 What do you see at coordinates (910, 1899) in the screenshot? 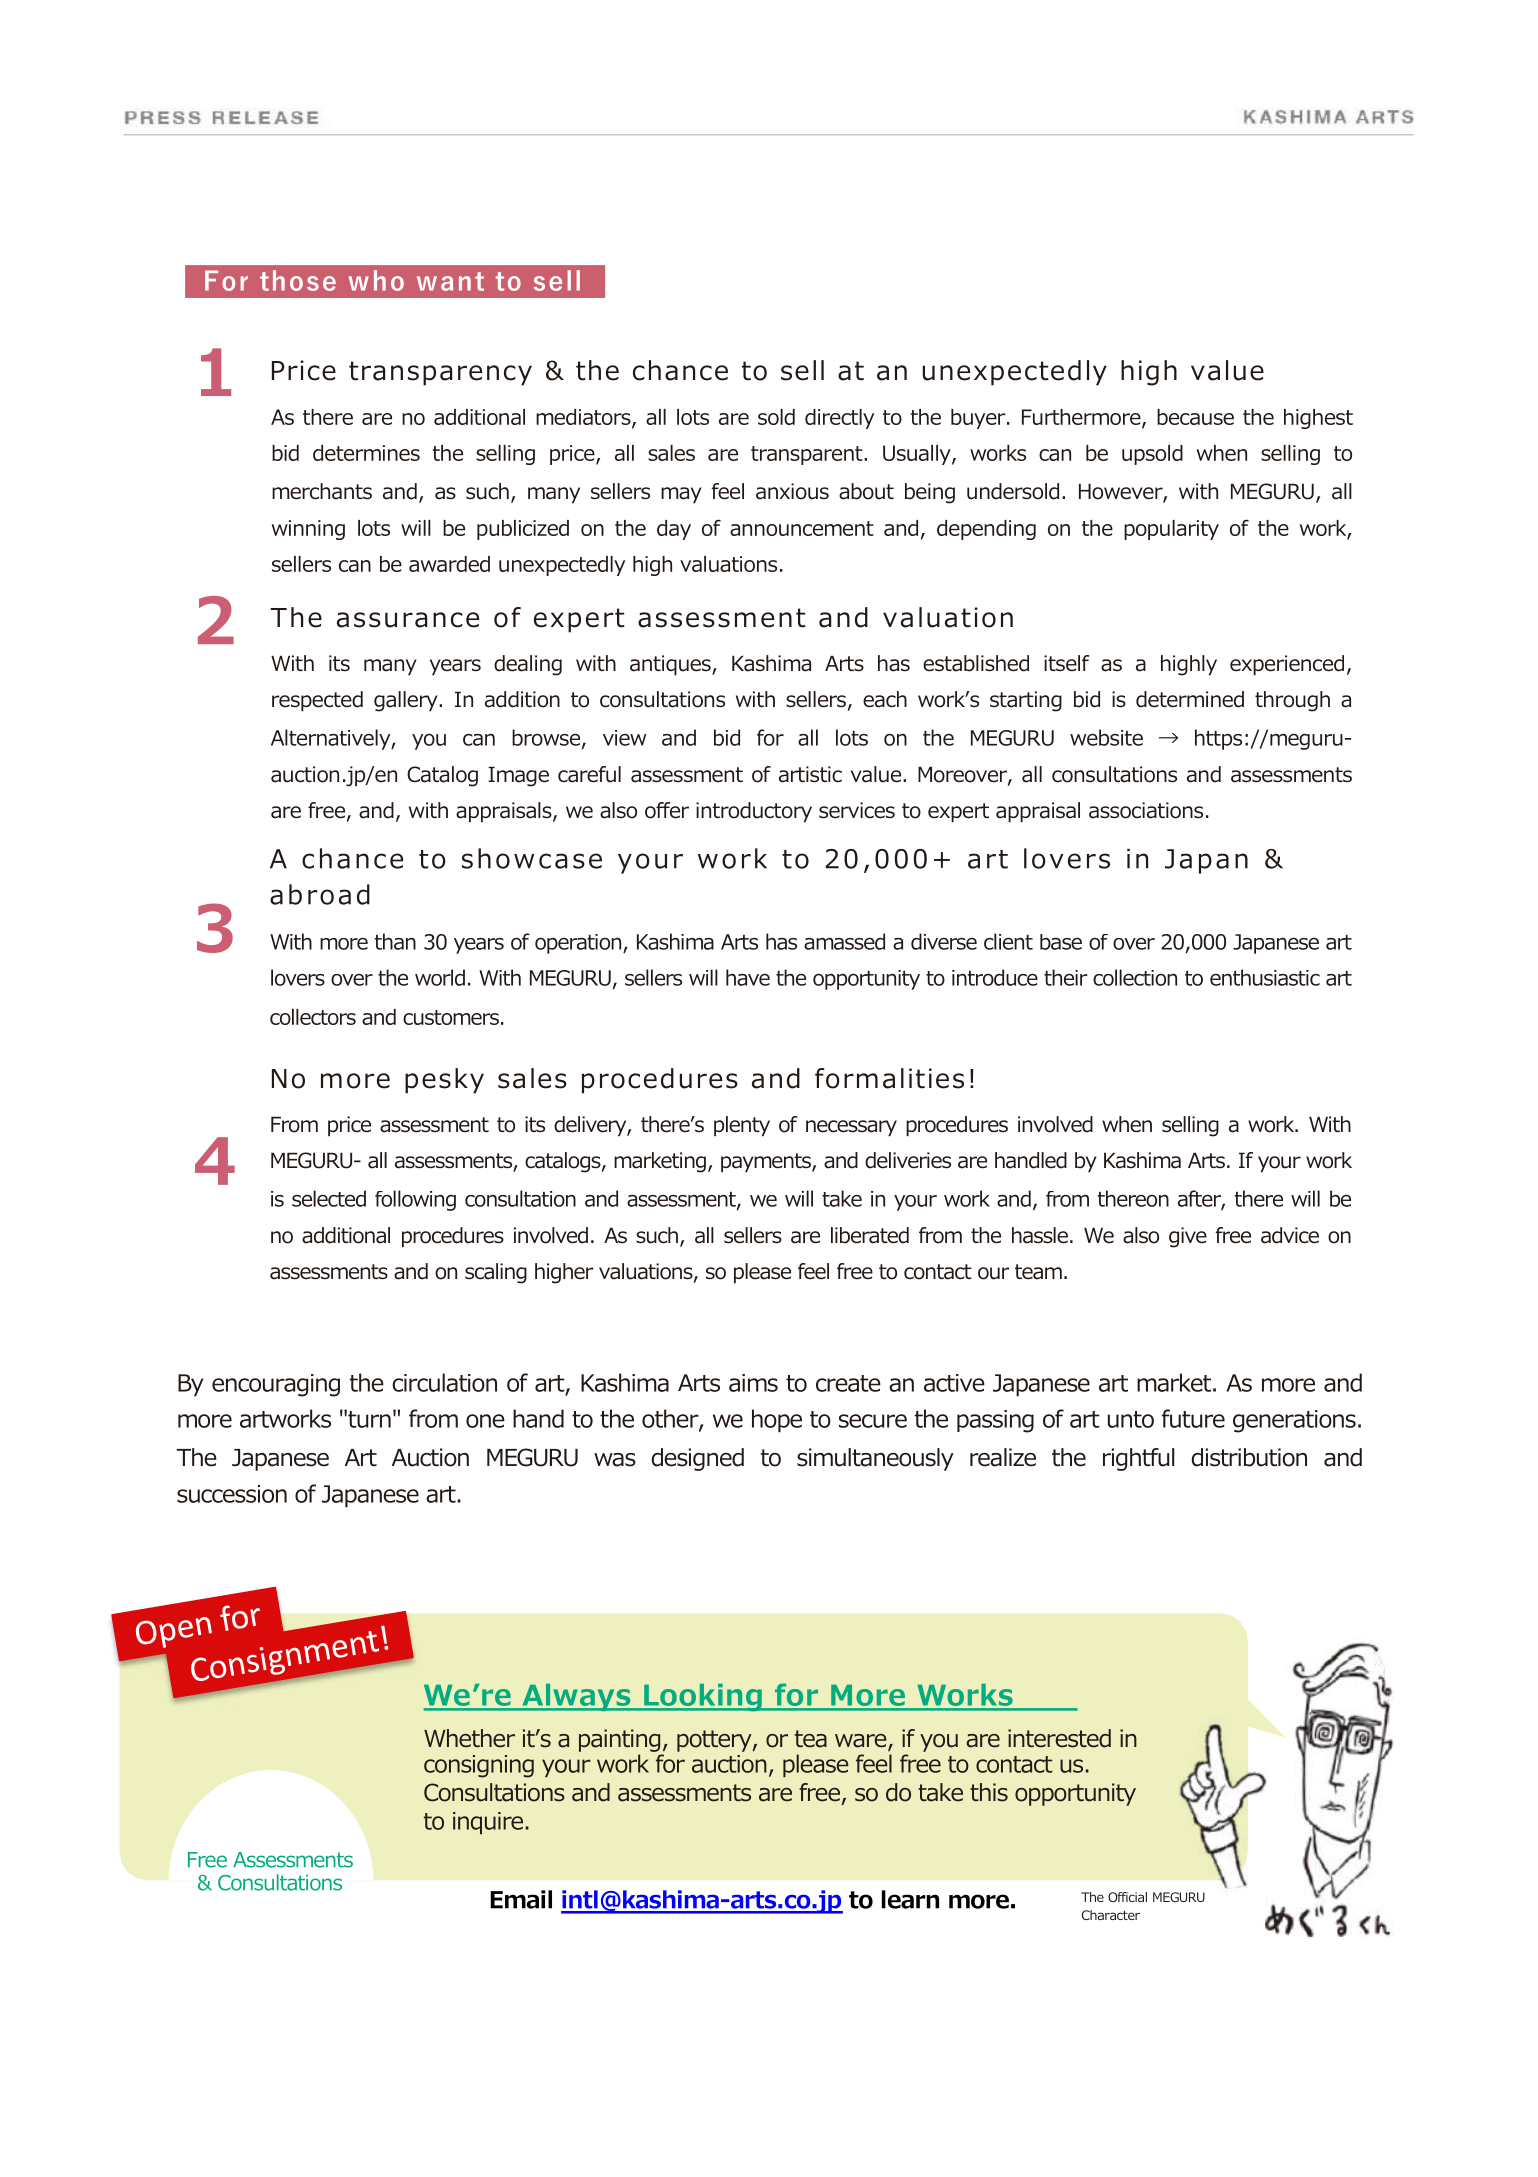
I see `learn` at bounding box center [910, 1899].
